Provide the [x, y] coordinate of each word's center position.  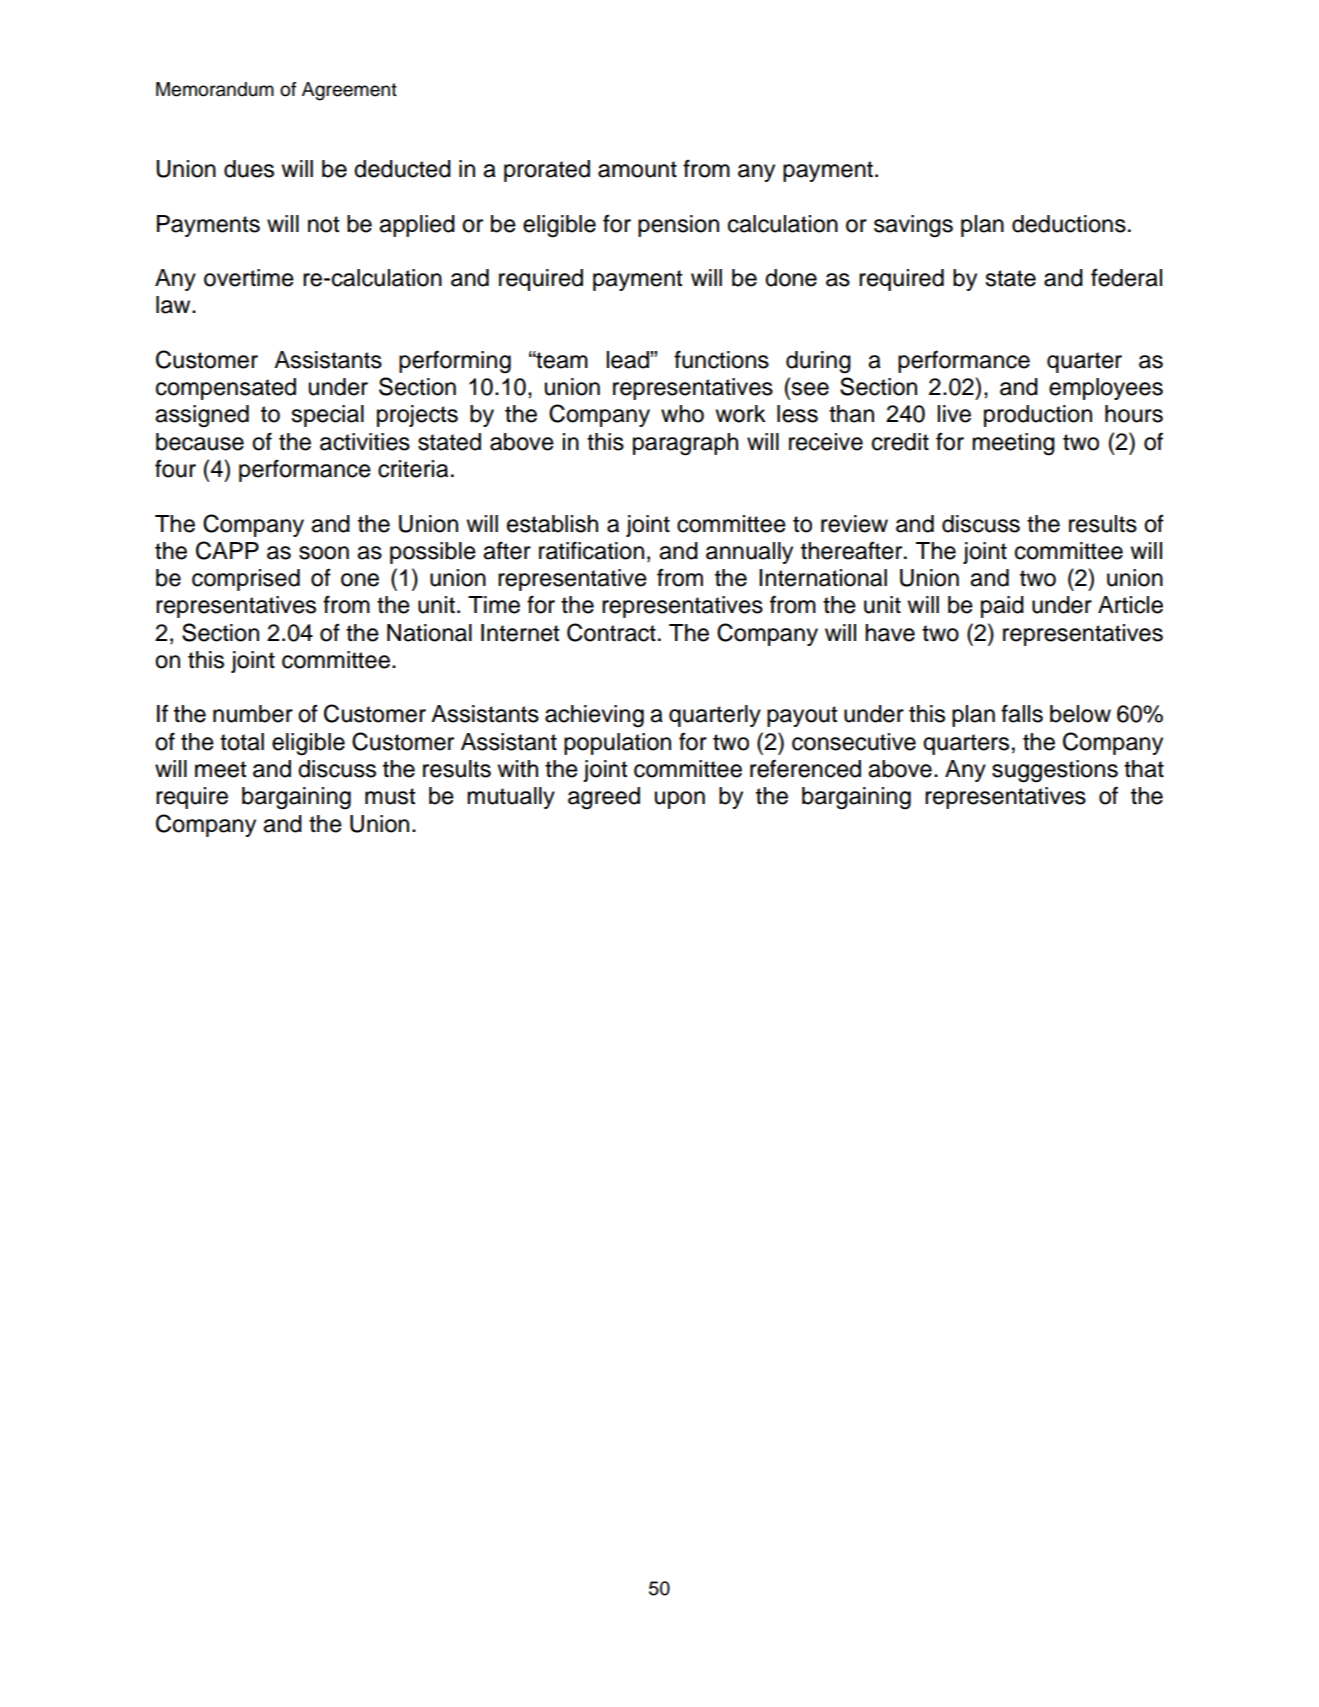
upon [680, 800]
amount [637, 169]
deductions [1069, 224]
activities [365, 442]
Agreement [349, 91]
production [1038, 416]
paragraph [685, 444]
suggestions [1055, 771]
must [390, 796]
